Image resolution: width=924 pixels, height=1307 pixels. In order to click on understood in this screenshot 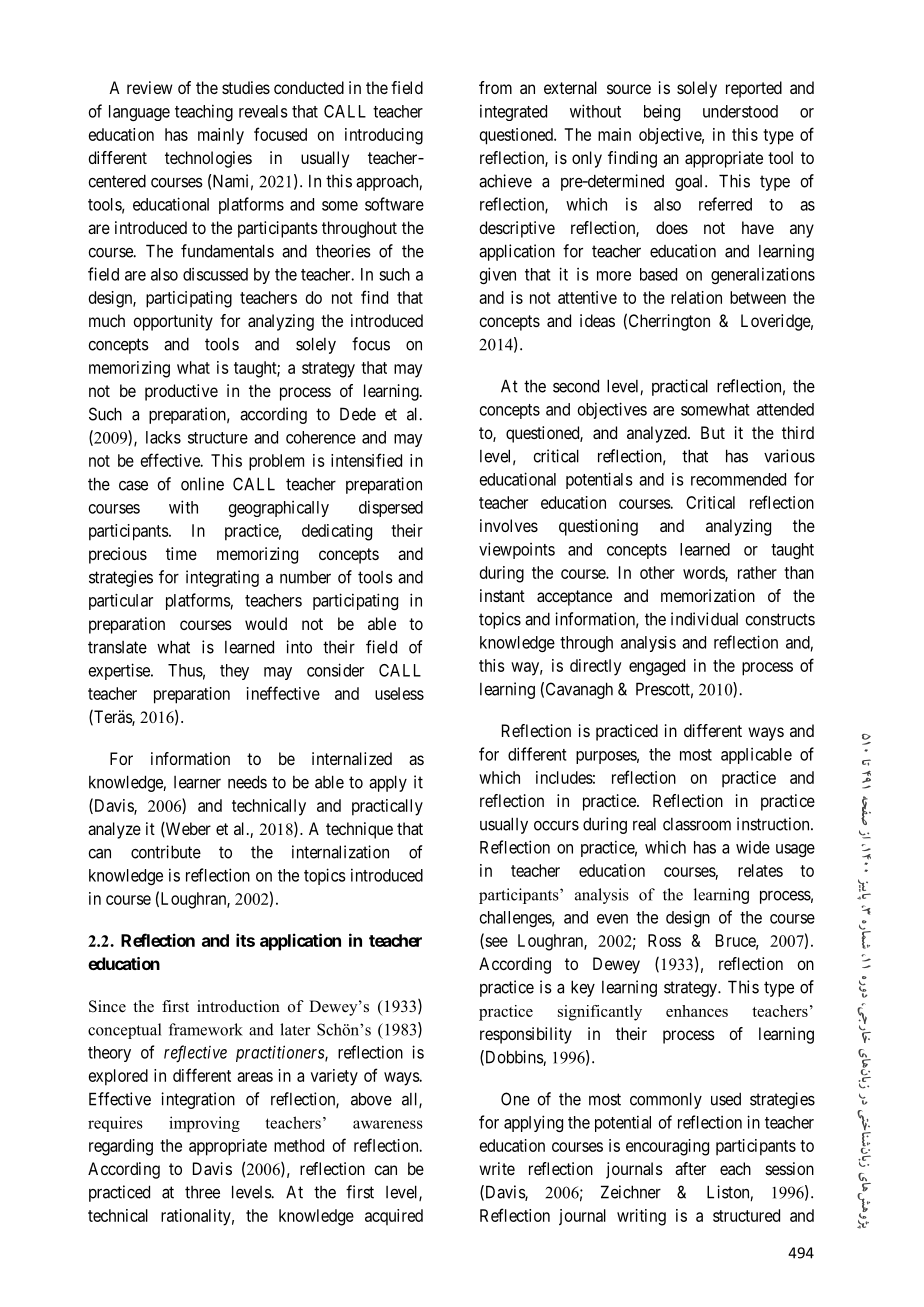, I will do `click(740, 111)`.
